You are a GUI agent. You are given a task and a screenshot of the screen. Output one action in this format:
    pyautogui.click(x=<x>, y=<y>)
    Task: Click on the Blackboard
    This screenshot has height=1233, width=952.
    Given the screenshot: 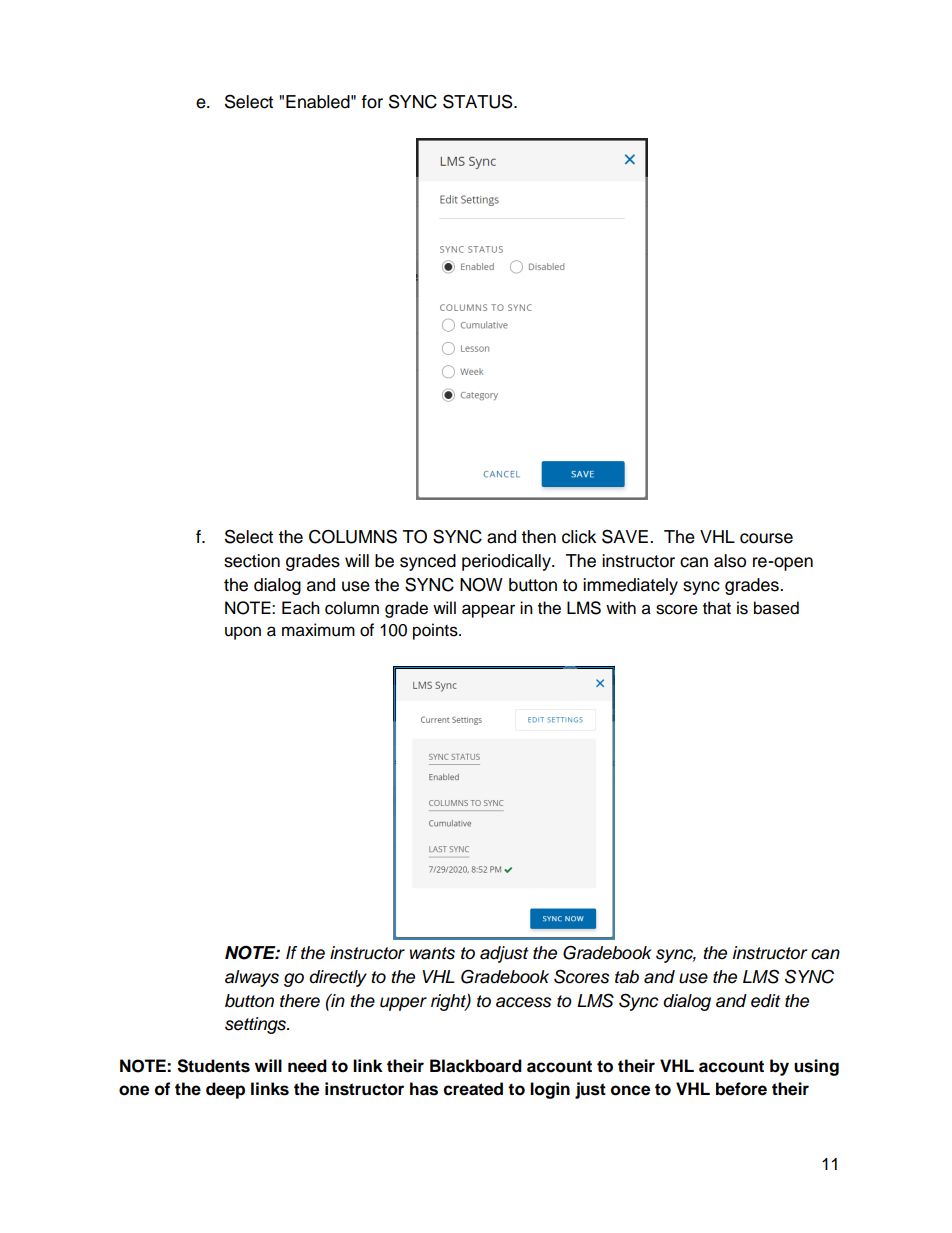 What is the action you would take?
    pyautogui.click(x=476, y=1066)
